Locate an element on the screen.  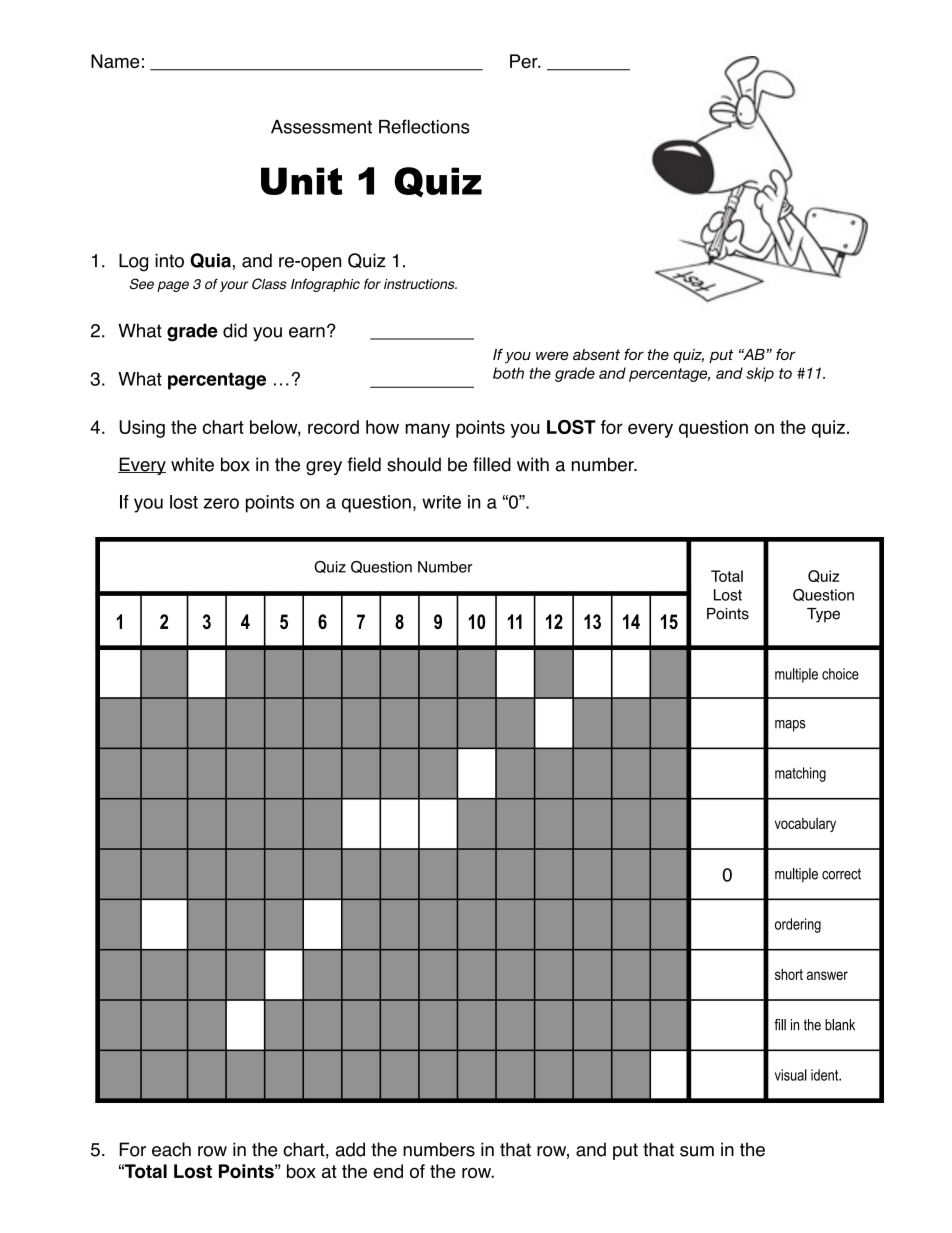
many is located at coordinates (428, 430).
